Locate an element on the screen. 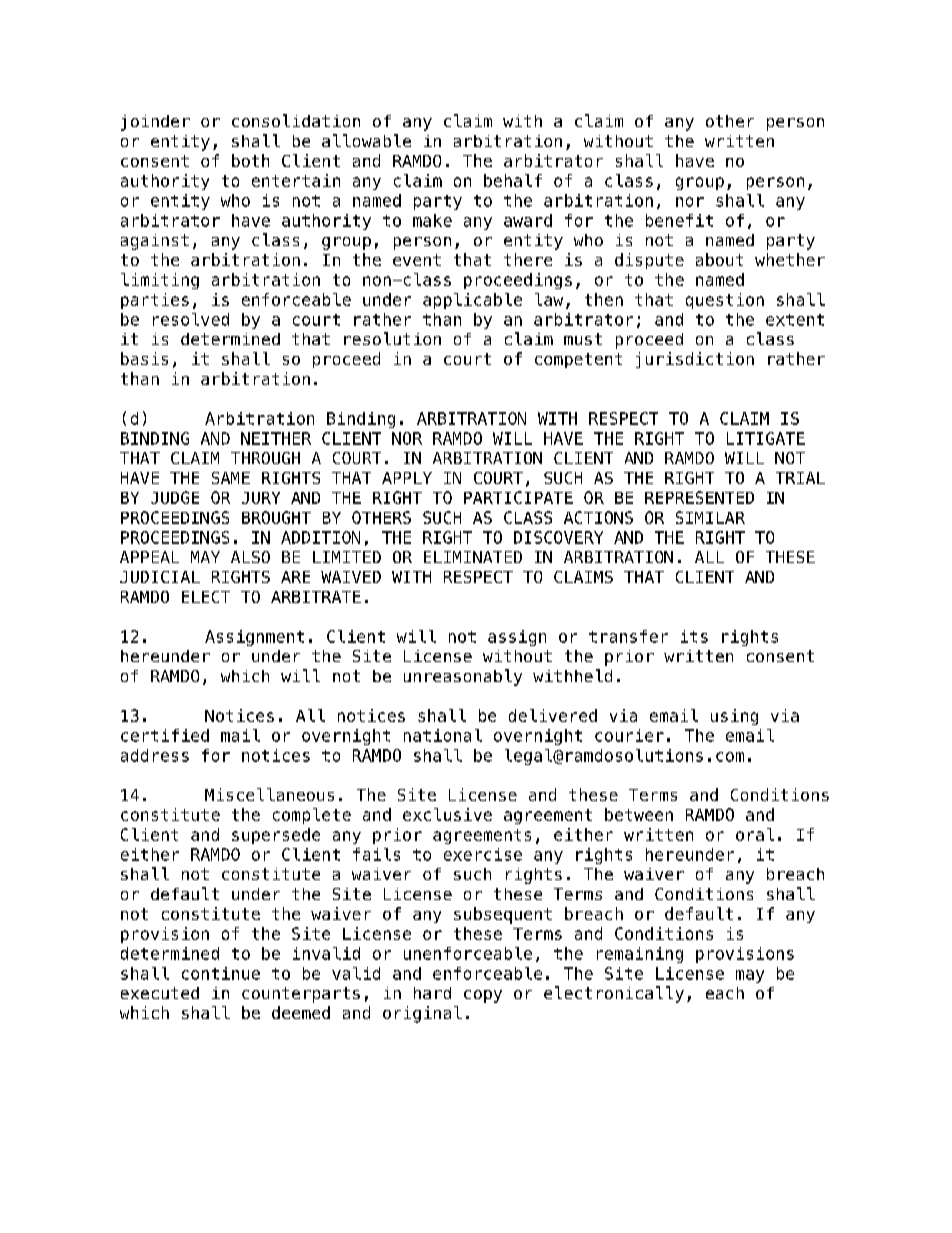 The width and height of the screenshot is (952, 1233). resolved is located at coordinates (191, 319).
